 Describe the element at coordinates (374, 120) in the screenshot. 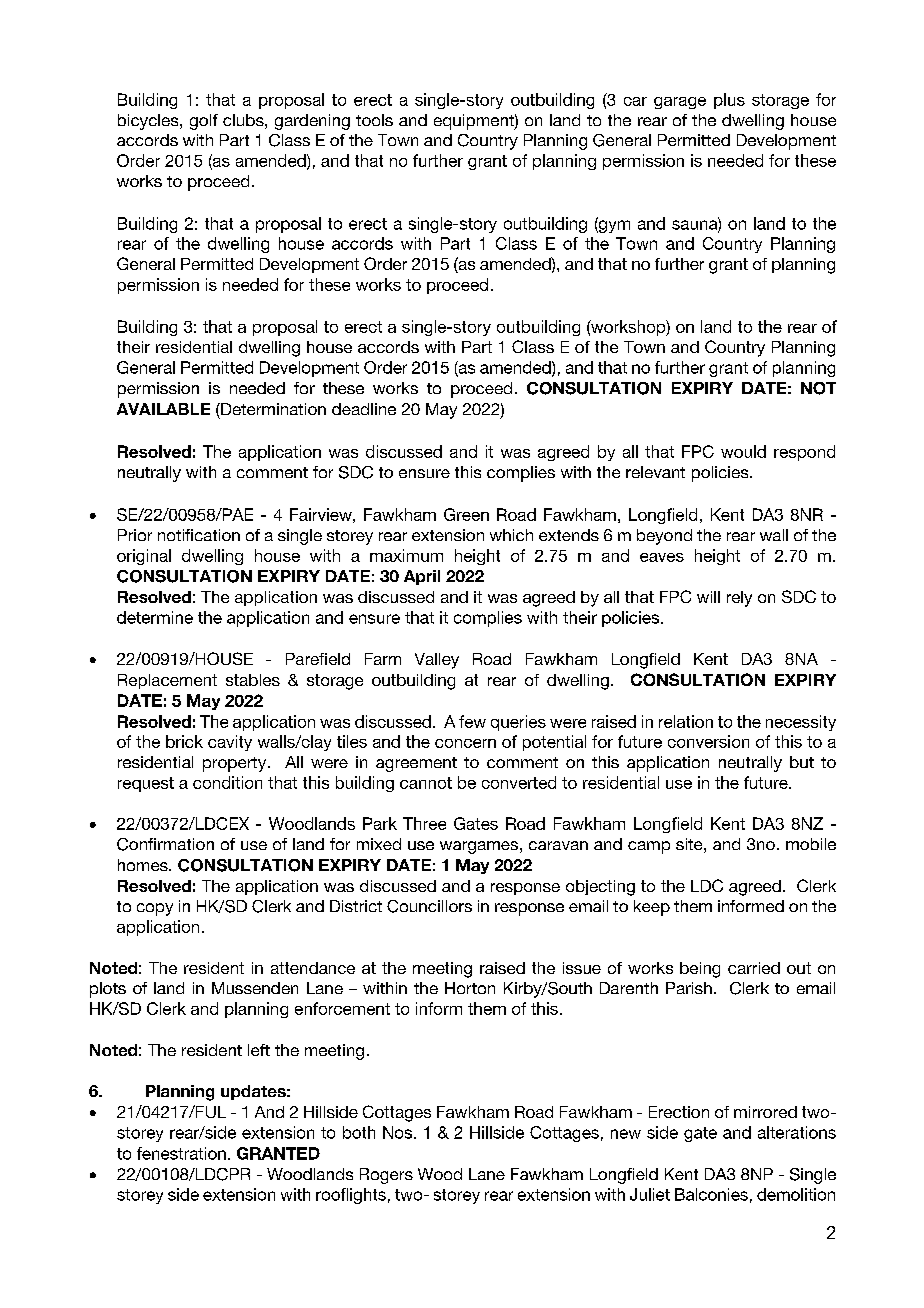

I see `tools` at that location.
